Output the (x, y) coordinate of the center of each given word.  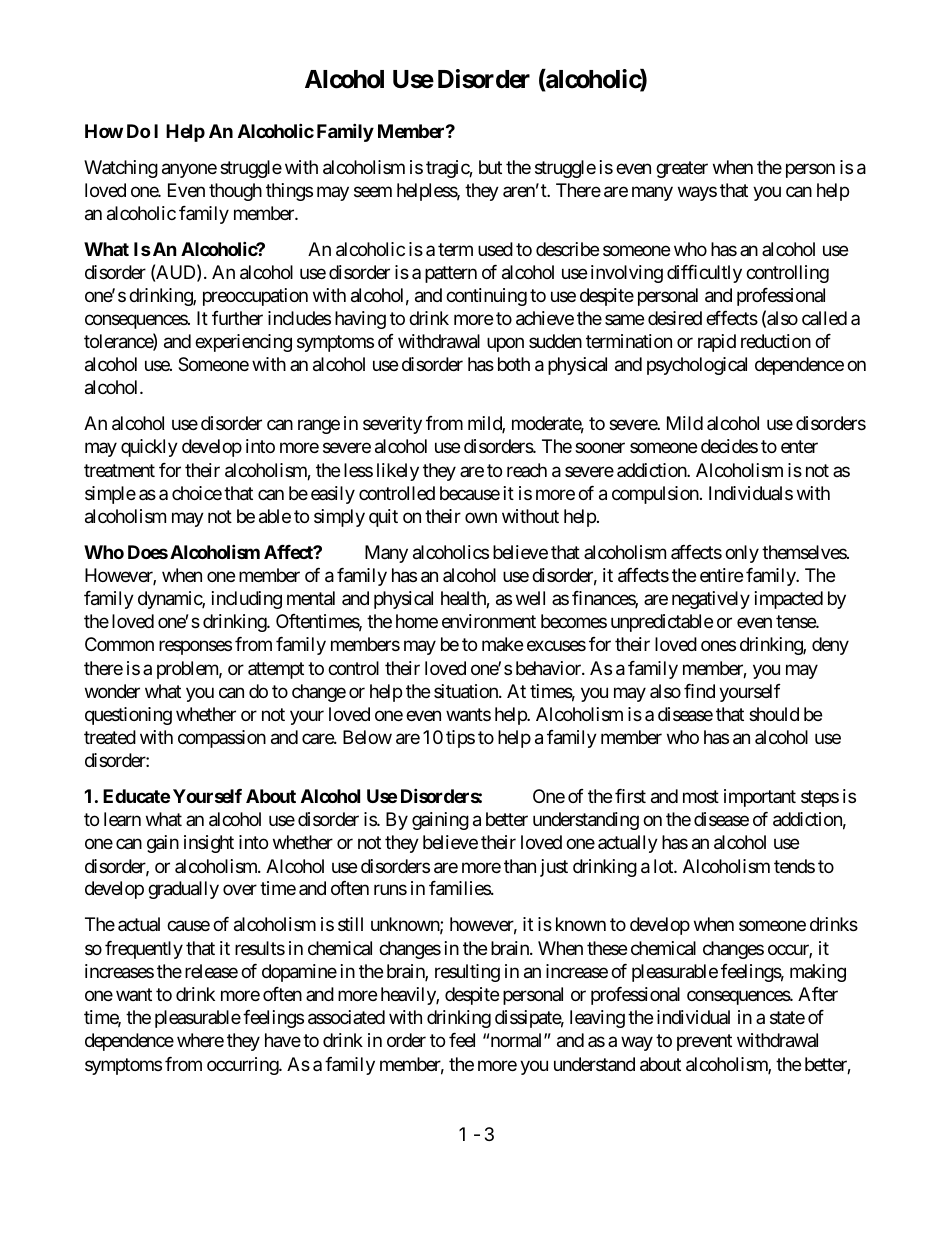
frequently (144, 950)
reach (527, 470)
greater (682, 169)
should (774, 714)
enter (799, 447)
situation (467, 691)
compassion (222, 739)
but (490, 167)
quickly (149, 448)
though (235, 192)
